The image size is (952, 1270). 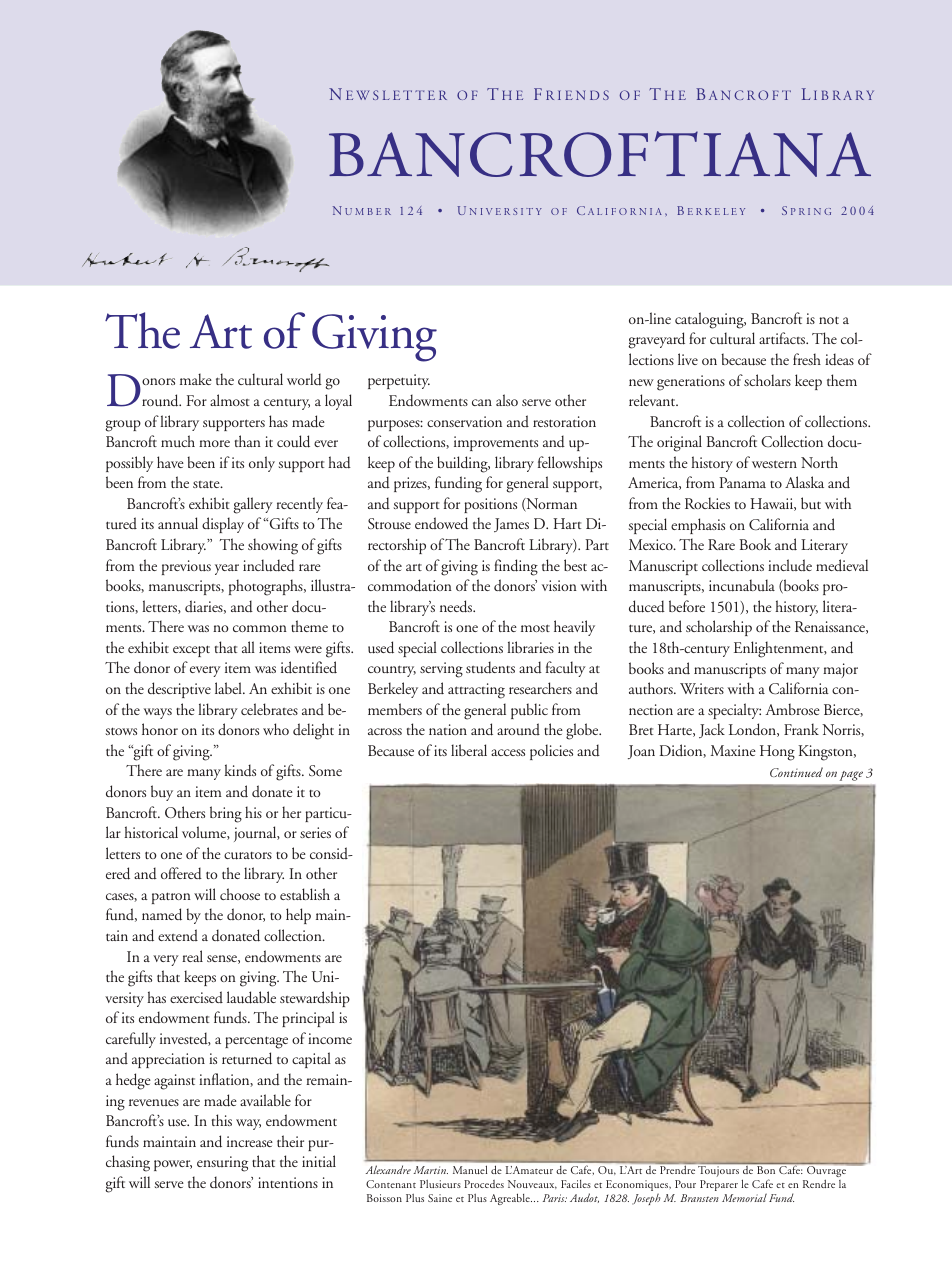 I want to click on attracting, so click(x=476, y=691).
